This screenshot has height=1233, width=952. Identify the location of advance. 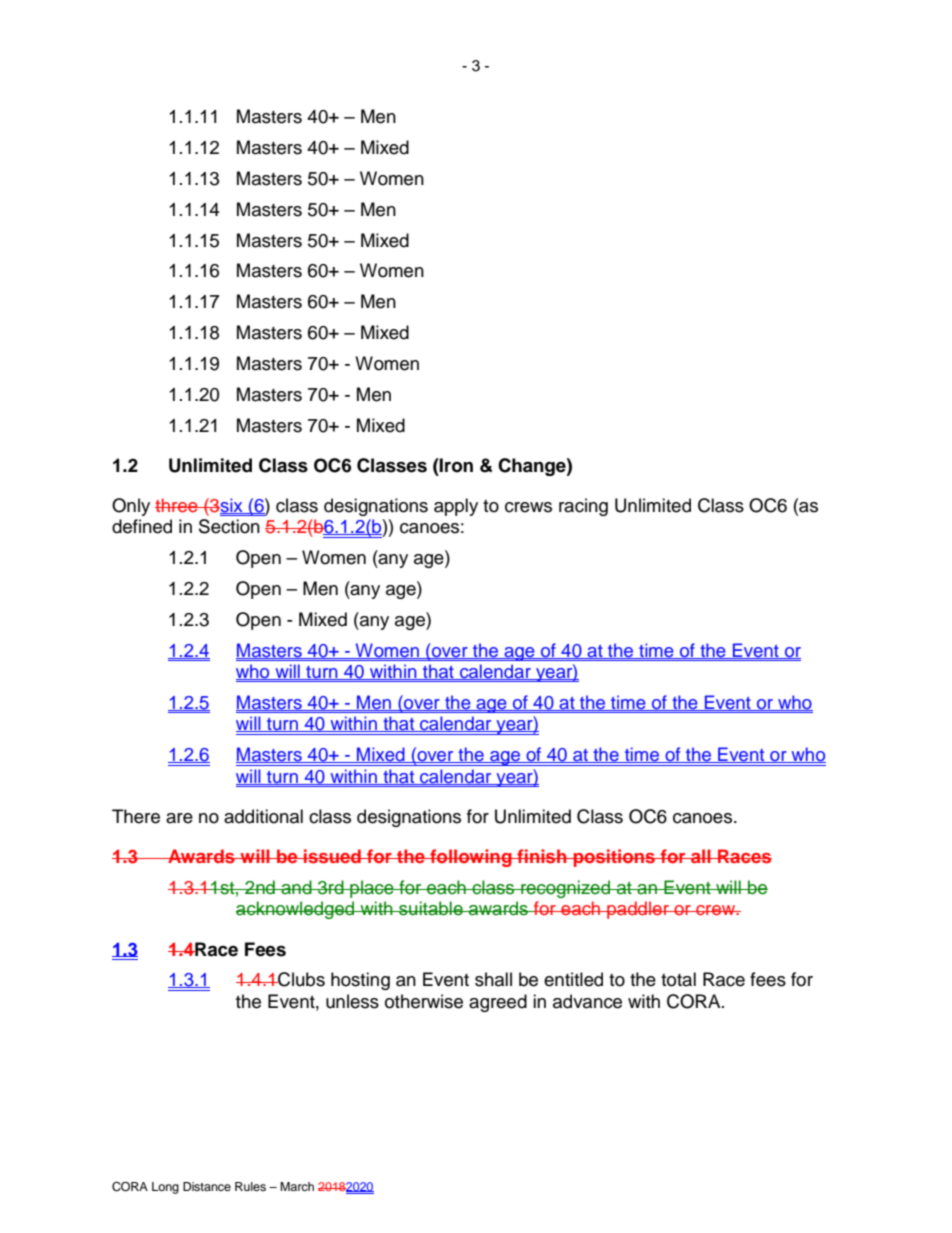
(587, 1001).
